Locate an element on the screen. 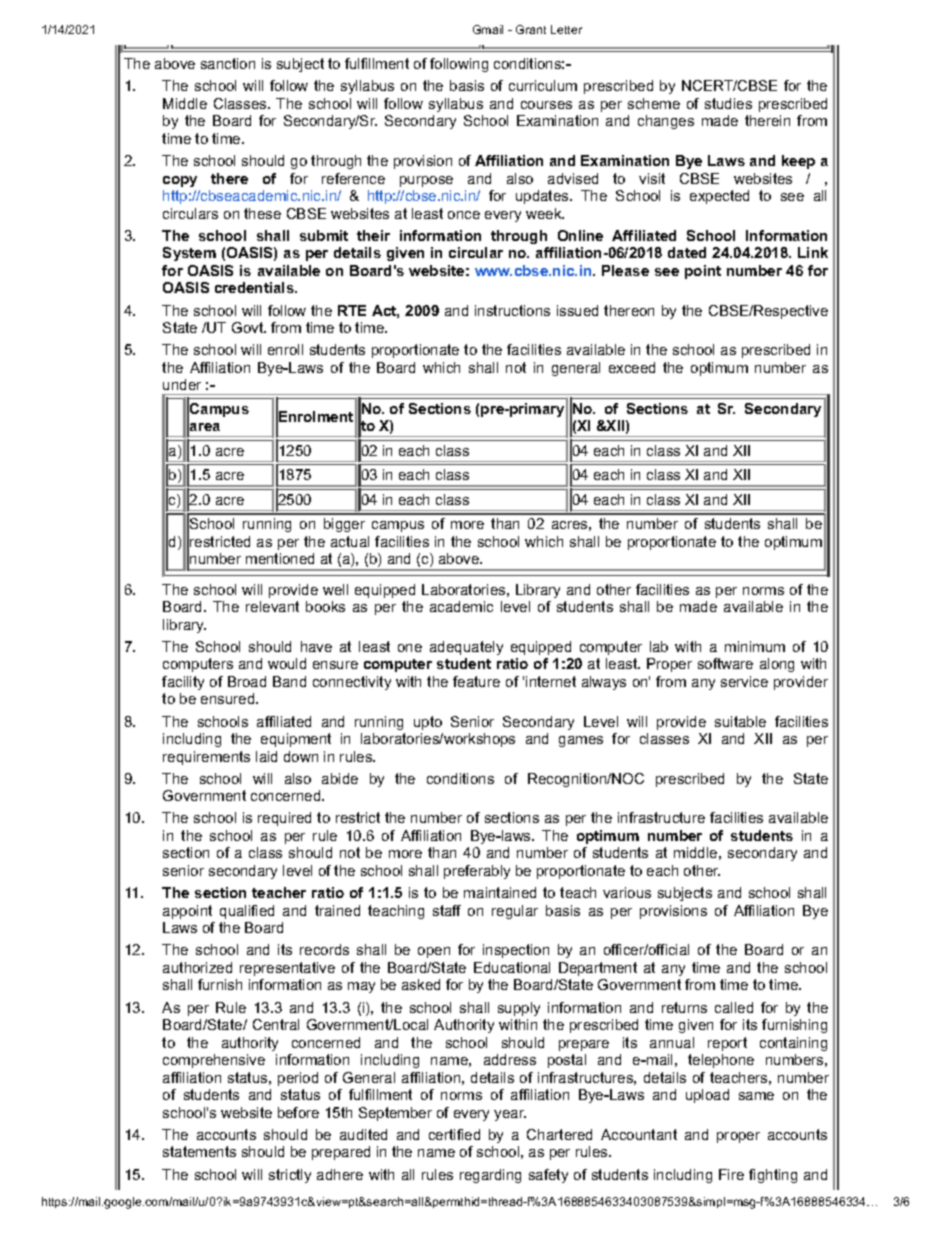 The image size is (952, 1233). adequately is located at coordinates (466, 648).
